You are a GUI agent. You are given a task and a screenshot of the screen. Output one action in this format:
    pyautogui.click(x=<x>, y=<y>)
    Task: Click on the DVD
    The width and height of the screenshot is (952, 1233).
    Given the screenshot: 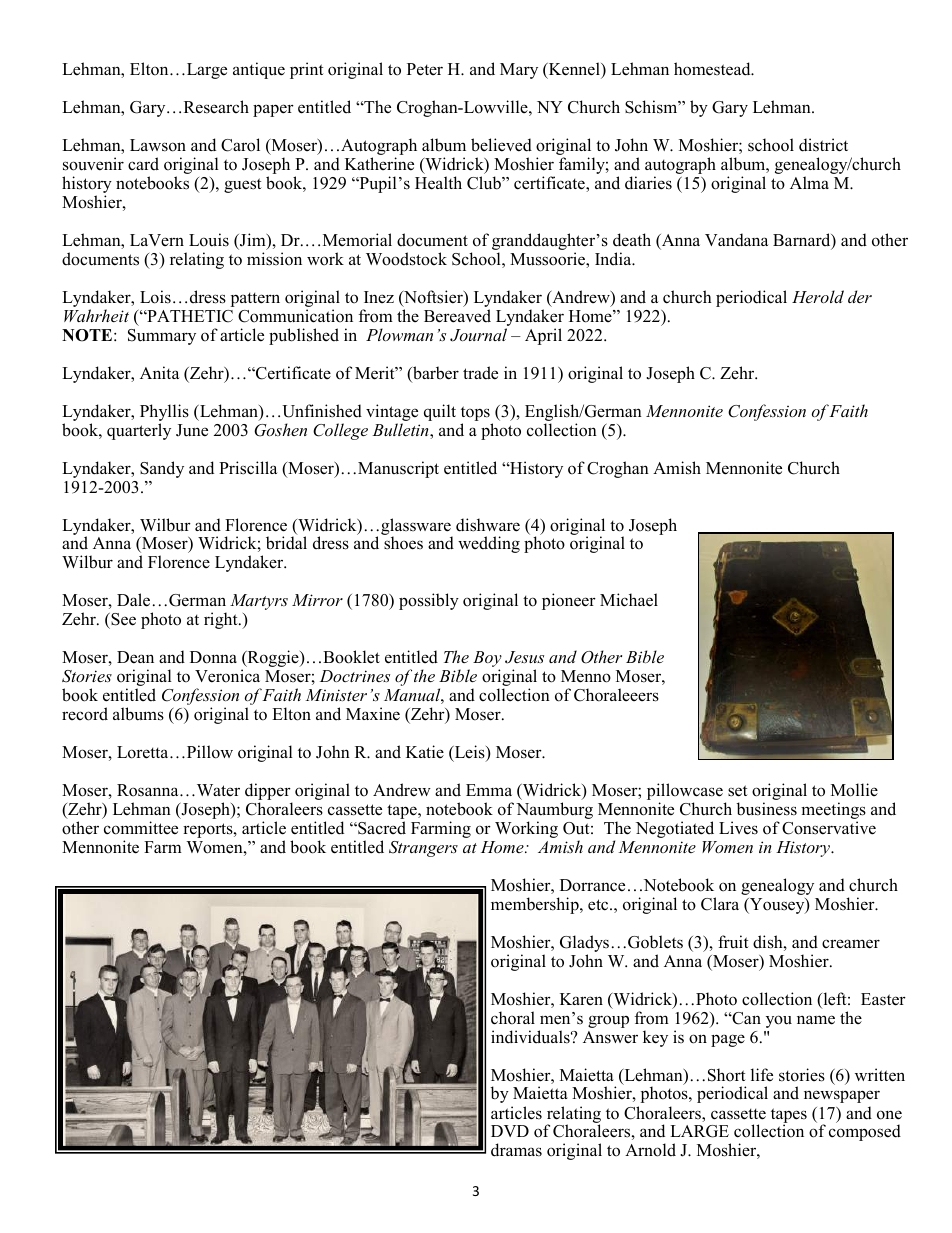 What is the action you would take?
    pyautogui.click(x=510, y=1131)
